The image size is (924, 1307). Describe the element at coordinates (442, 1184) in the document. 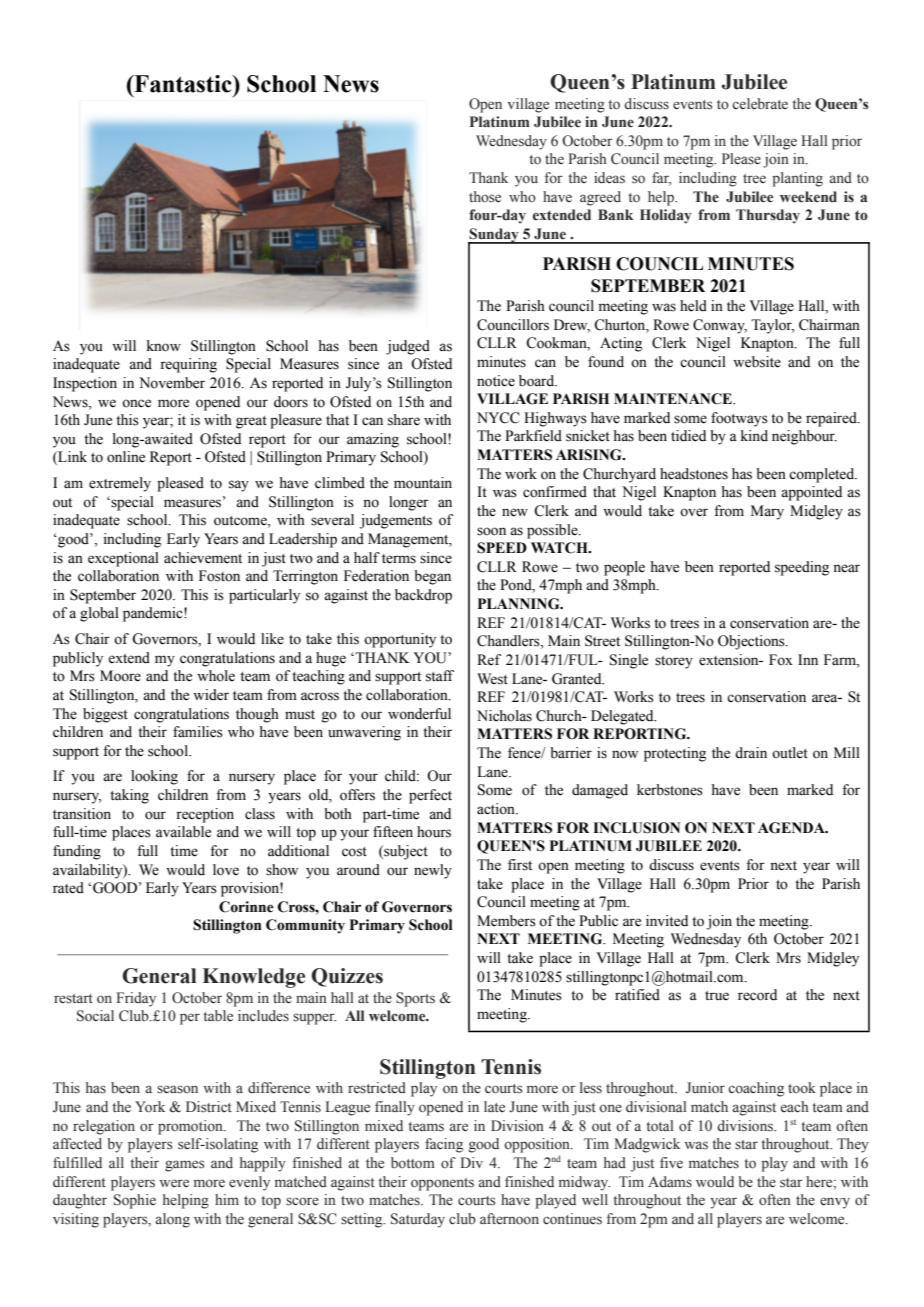

I see `opponents` at that location.
